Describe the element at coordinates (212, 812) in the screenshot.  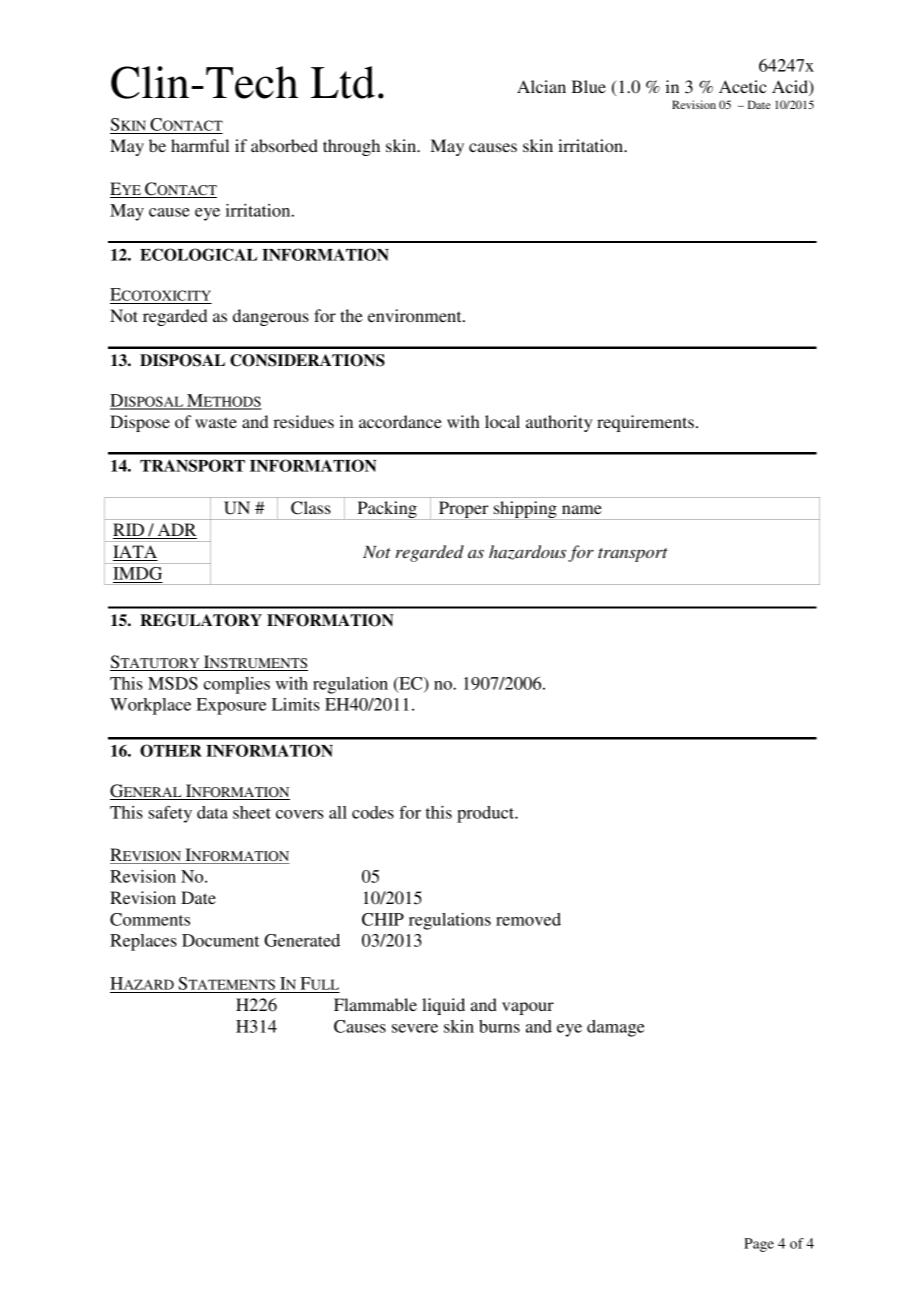
I see `data` at that location.
